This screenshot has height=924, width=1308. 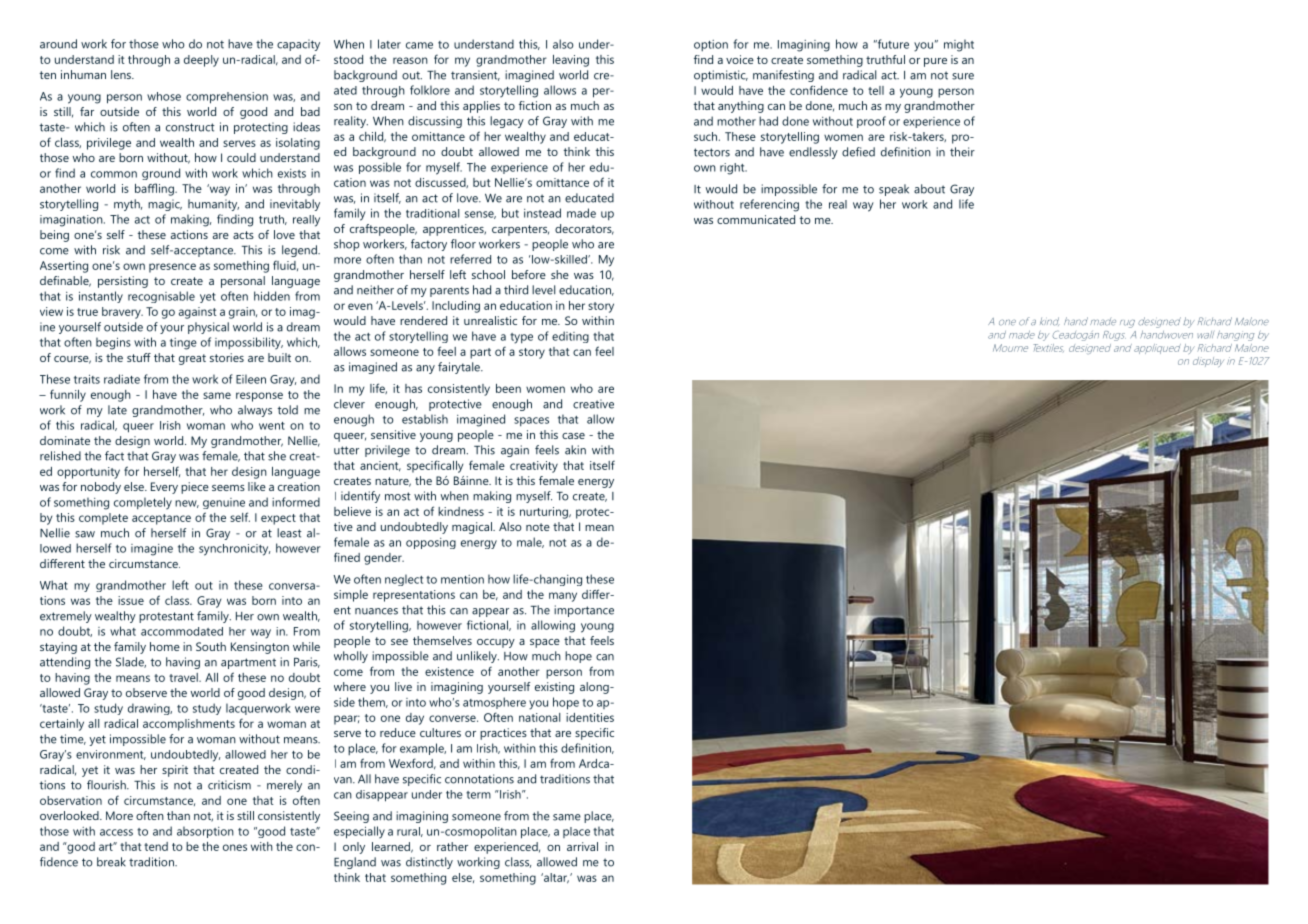 I want to click on importance, so click(x=584, y=611).
